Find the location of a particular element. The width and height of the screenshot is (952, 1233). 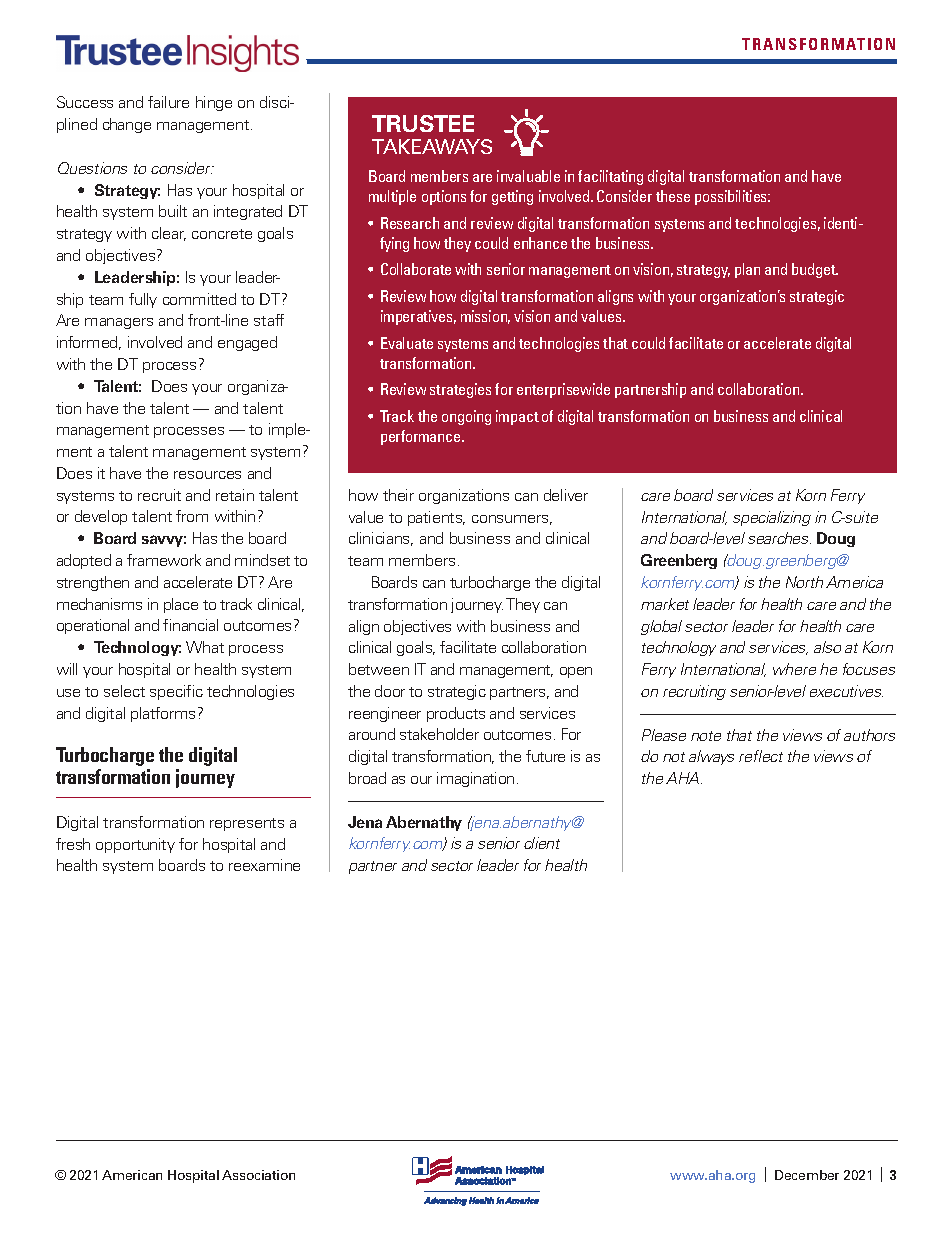

resources is located at coordinates (207, 475).
